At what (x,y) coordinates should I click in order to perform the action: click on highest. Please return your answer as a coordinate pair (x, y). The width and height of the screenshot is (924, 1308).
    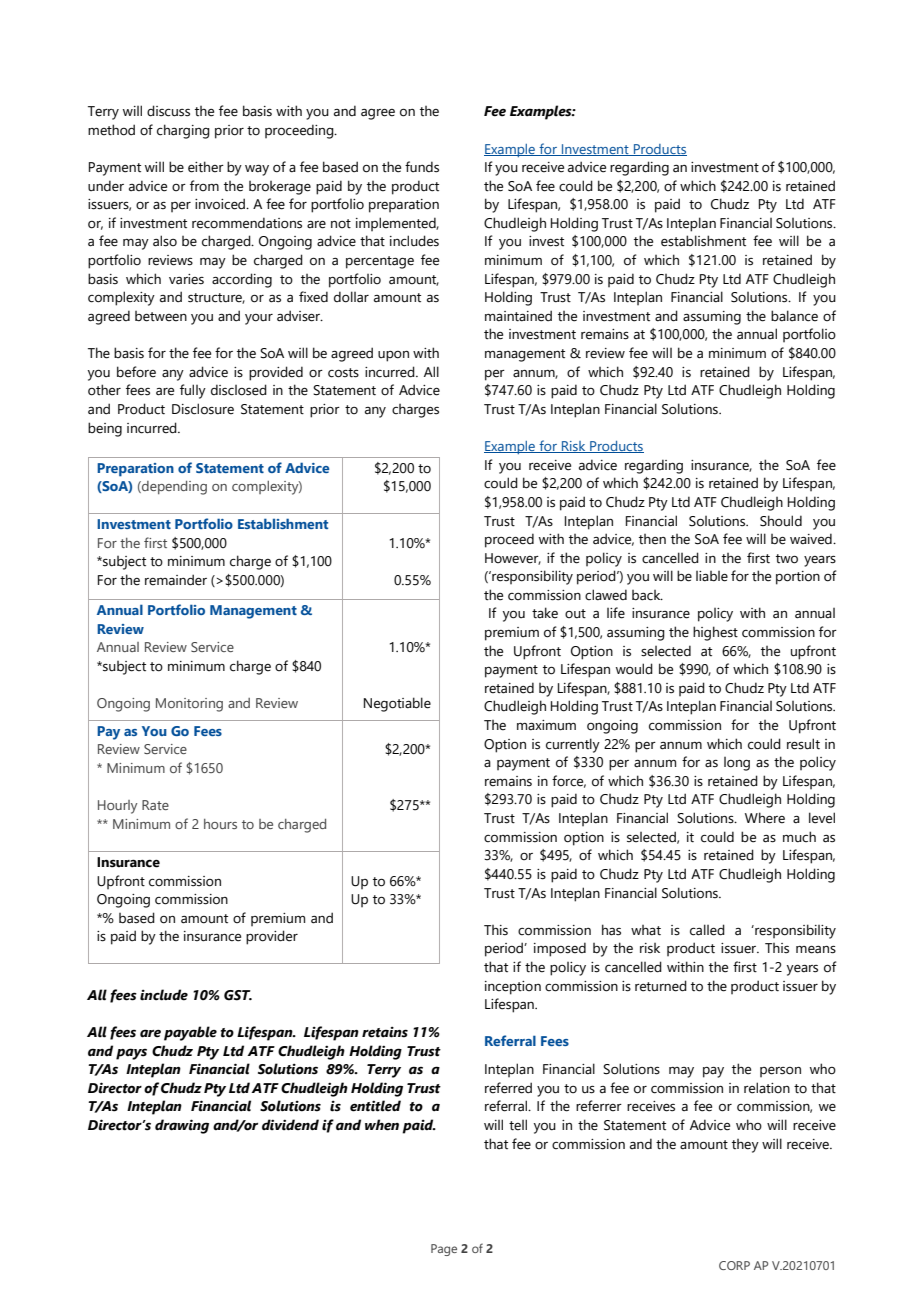
    Looking at the image, I should click on (715, 633).
